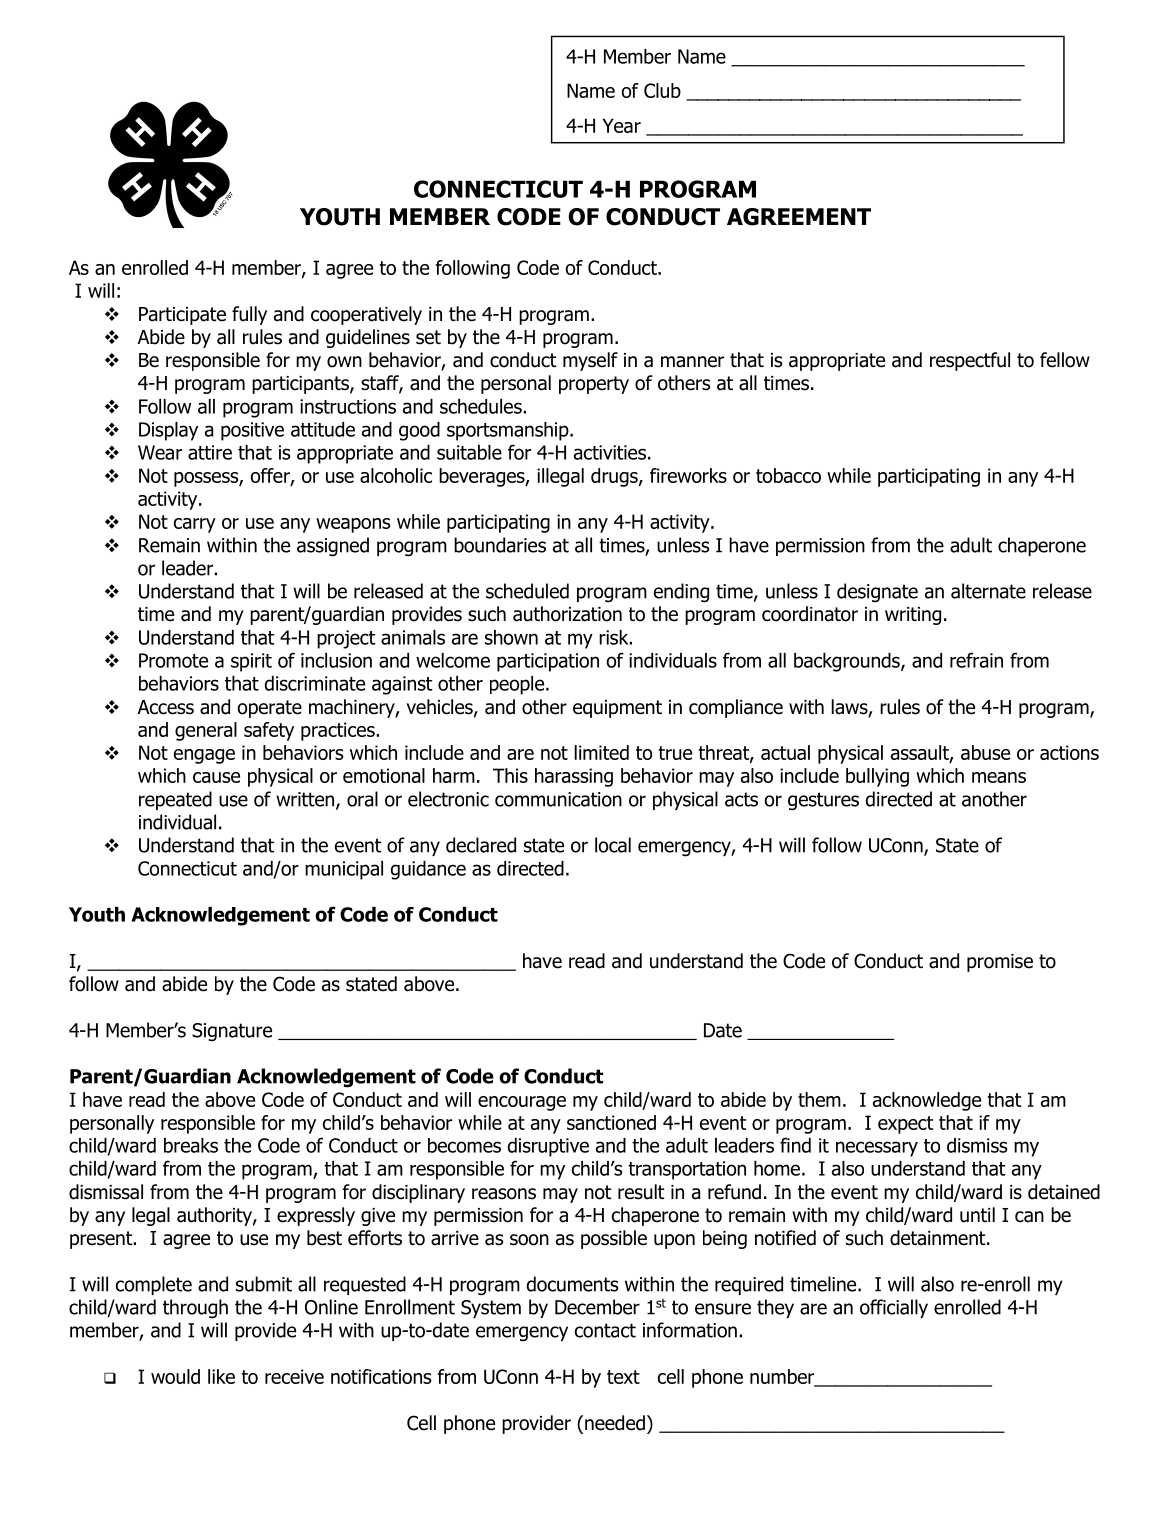  What do you see at coordinates (249, 315) in the image?
I see `fully` at bounding box center [249, 315].
